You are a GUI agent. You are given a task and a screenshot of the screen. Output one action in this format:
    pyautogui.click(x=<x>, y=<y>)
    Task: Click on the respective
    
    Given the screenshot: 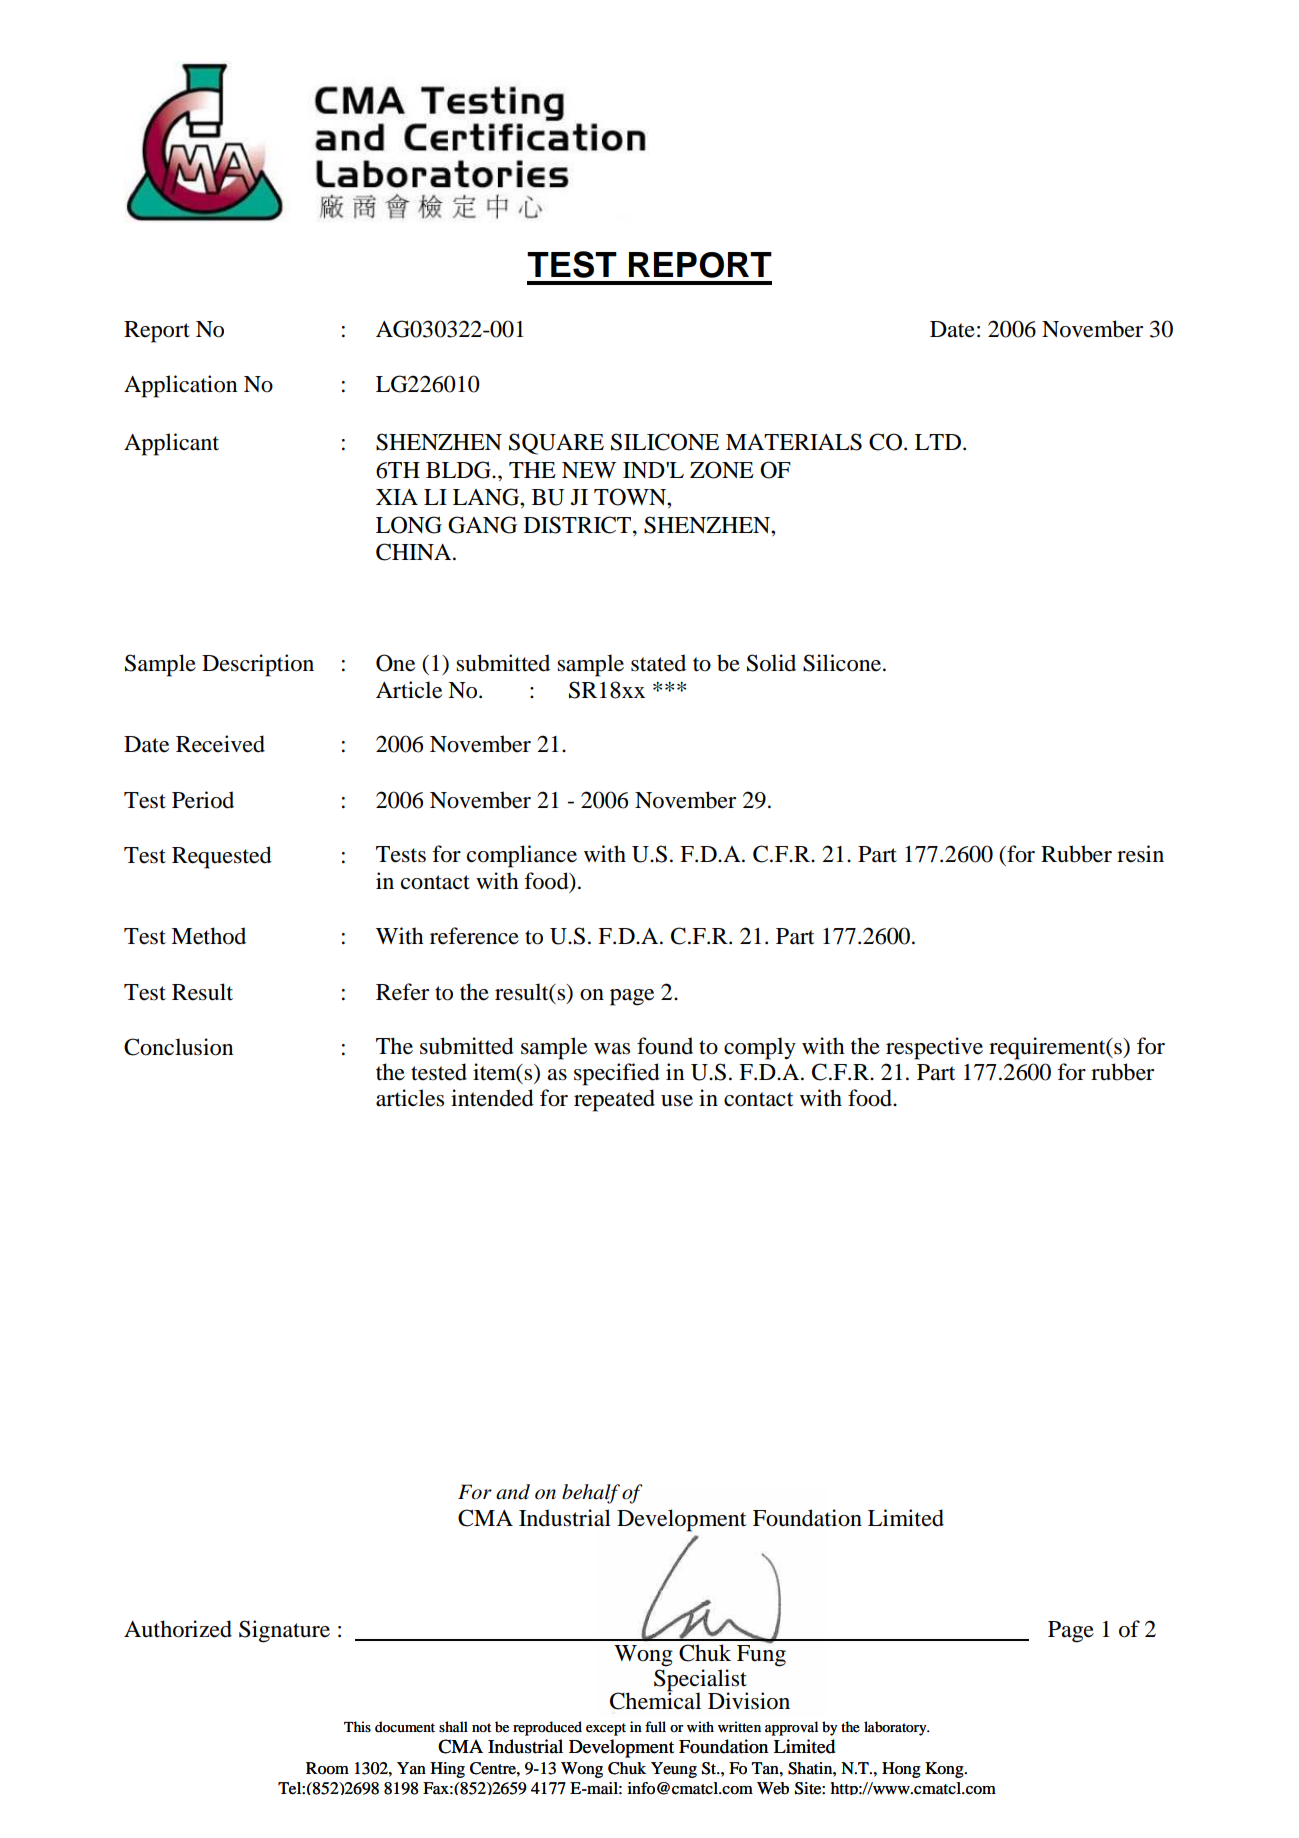 What is the action you would take?
    pyautogui.click(x=934, y=1048)
